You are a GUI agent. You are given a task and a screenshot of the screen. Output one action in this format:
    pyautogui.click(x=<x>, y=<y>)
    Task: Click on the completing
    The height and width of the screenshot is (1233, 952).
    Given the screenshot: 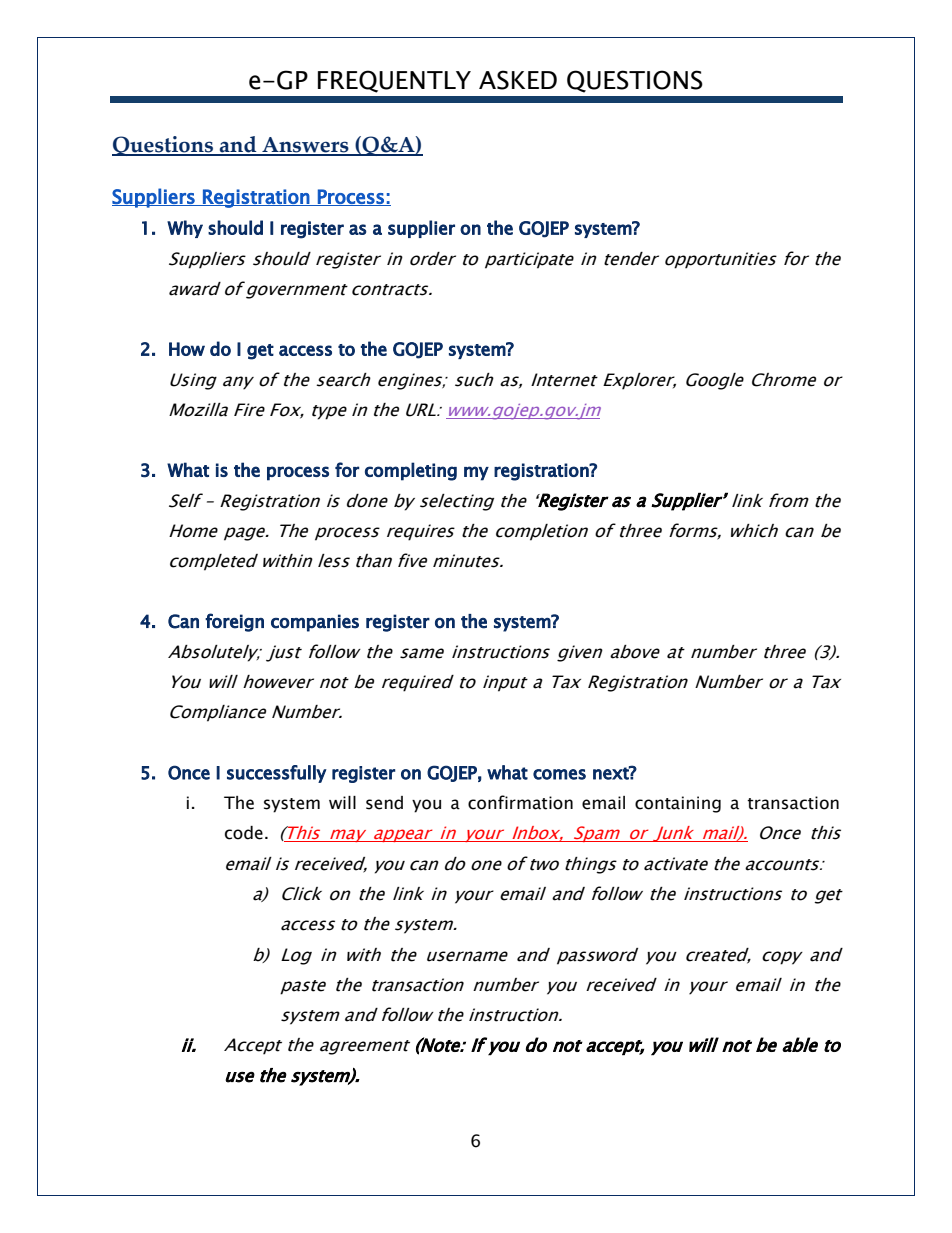 What is the action you would take?
    pyautogui.click(x=411, y=471)
